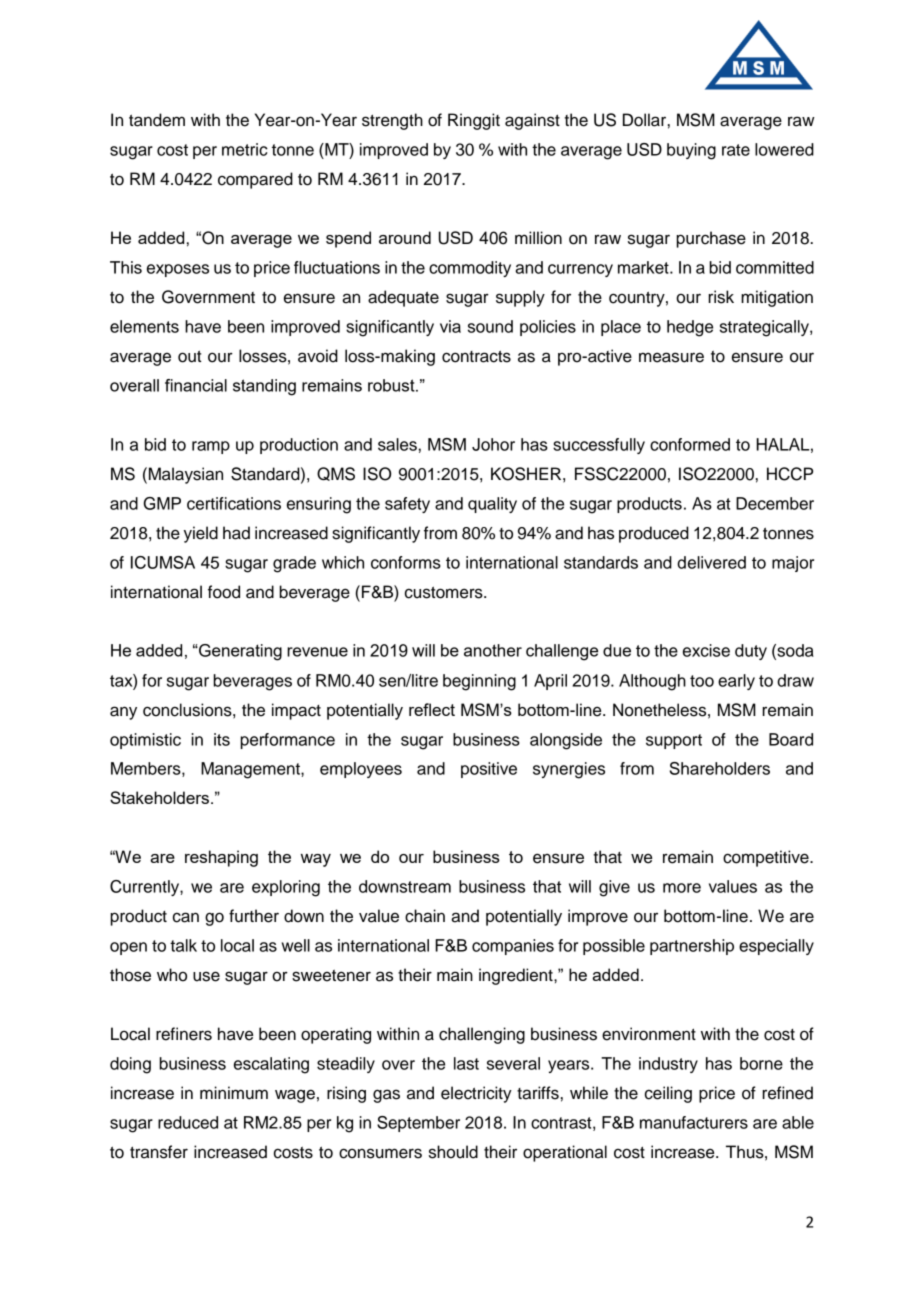  I want to click on buying, so click(691, 151).
